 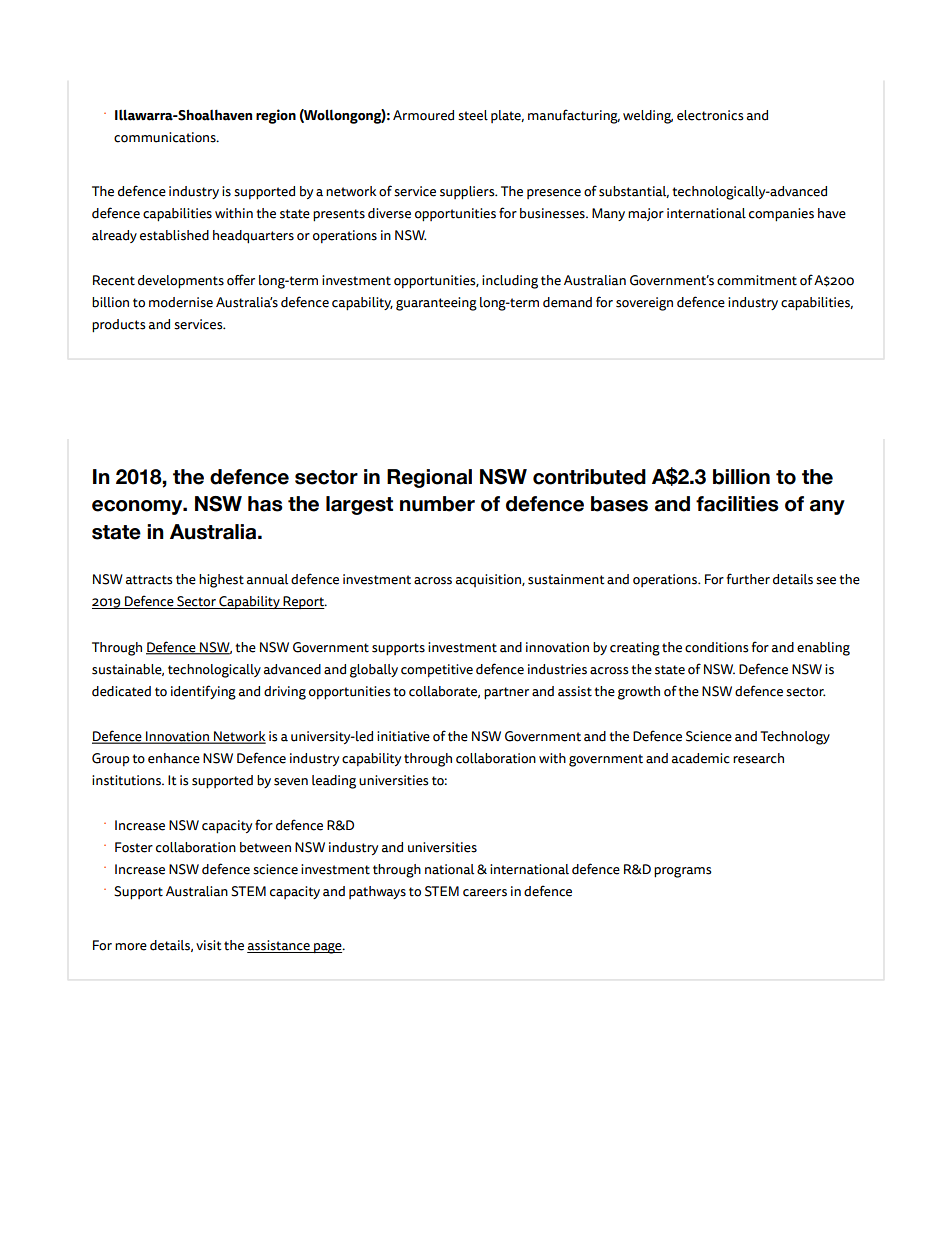 What do you see at coordinates (209, 945) in the screenshot?
I see `visit` at bounding box center [209, 945].
